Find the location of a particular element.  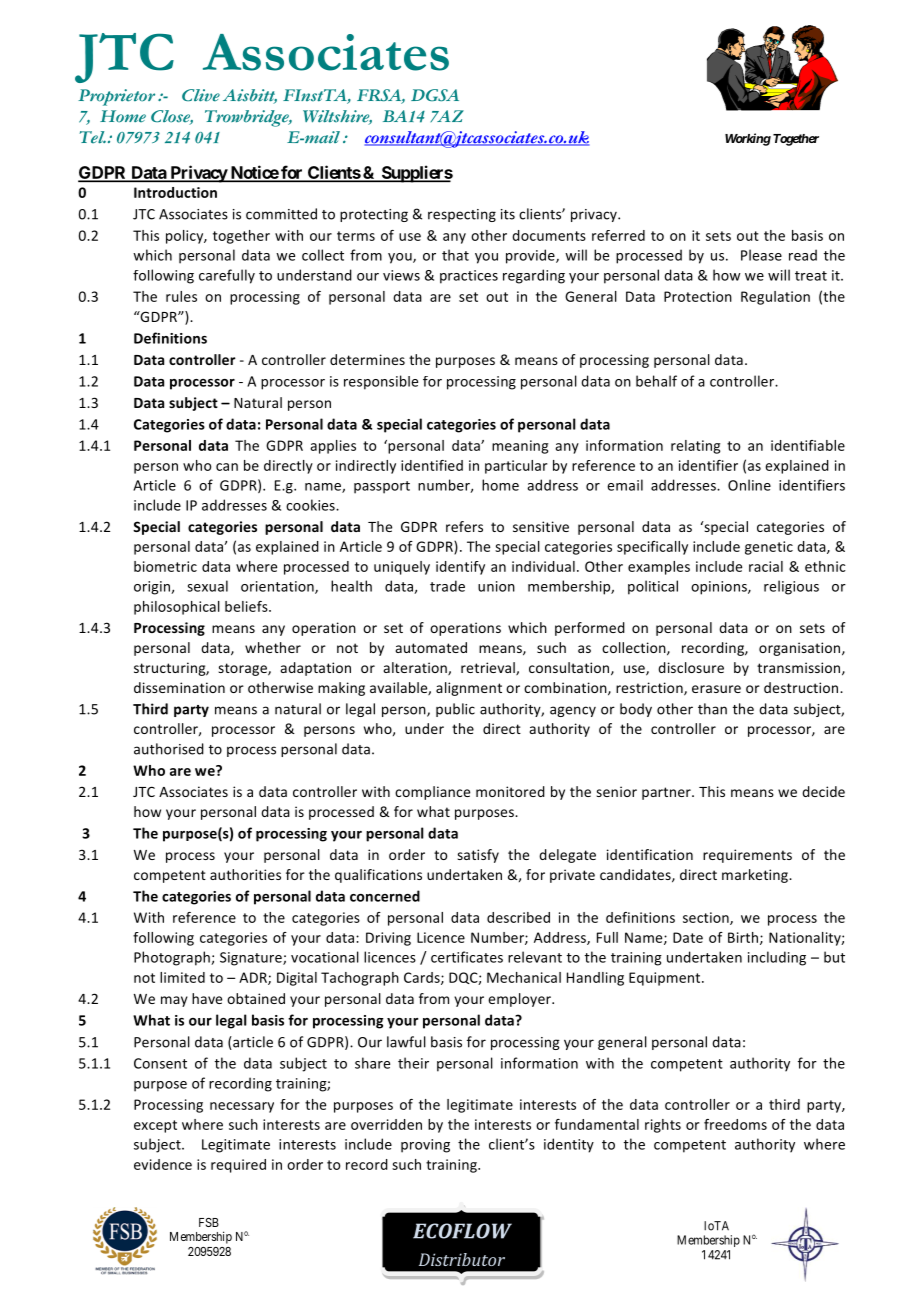

satisfy is located at coordinates (478, 856).
